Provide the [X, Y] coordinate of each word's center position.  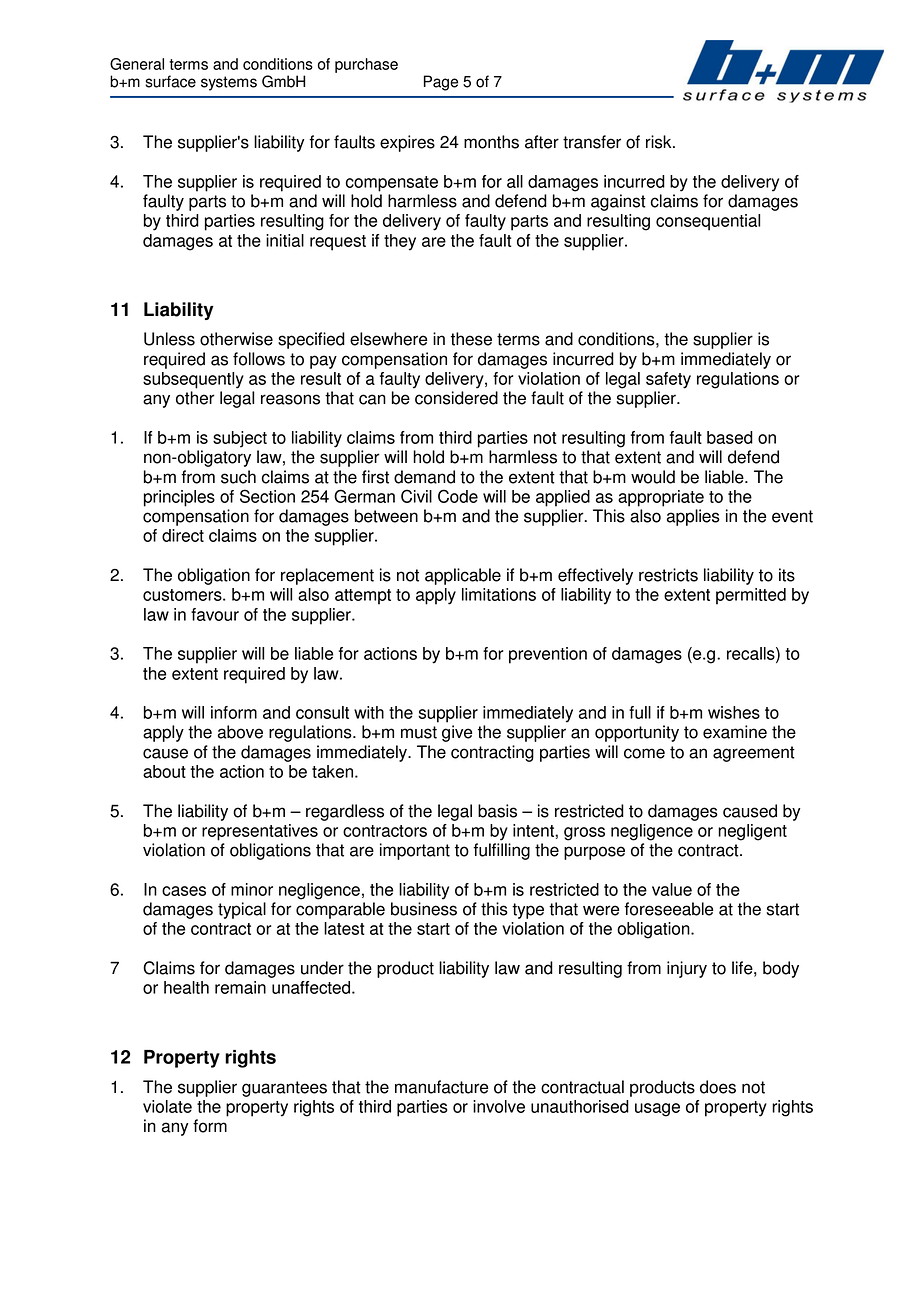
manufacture [441, 1087]
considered [456, 398]
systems [229, 83]
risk [660, 142]
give [457, 733]
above [240, 732]
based [730, 437]
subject [240, 439]
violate [167, 1106]
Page [441, 83]
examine [735, 732]
